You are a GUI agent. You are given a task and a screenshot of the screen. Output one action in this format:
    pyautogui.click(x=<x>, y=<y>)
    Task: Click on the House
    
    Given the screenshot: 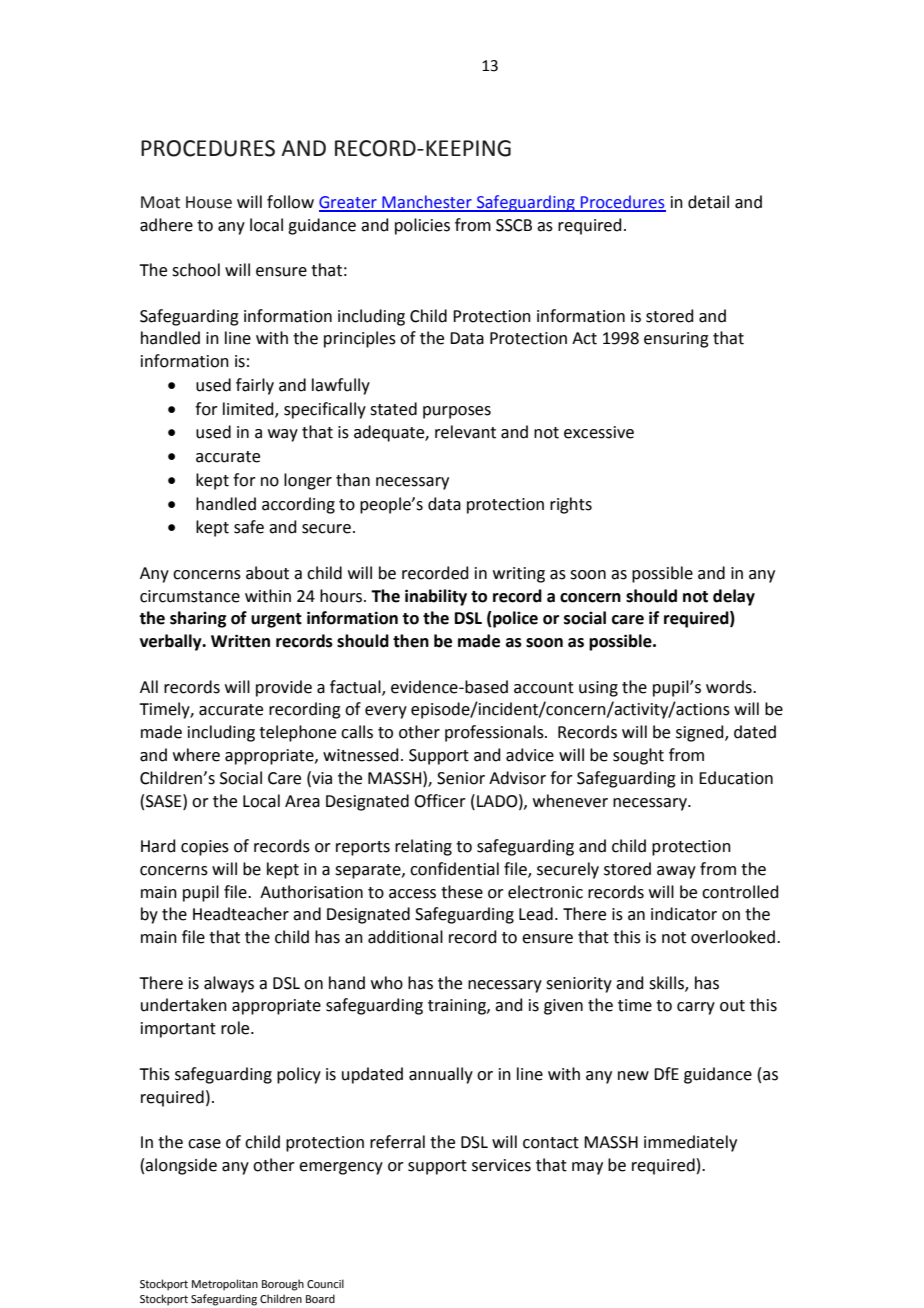 What is the action you would take?
    pyautogui.click(x=209, y=202)
